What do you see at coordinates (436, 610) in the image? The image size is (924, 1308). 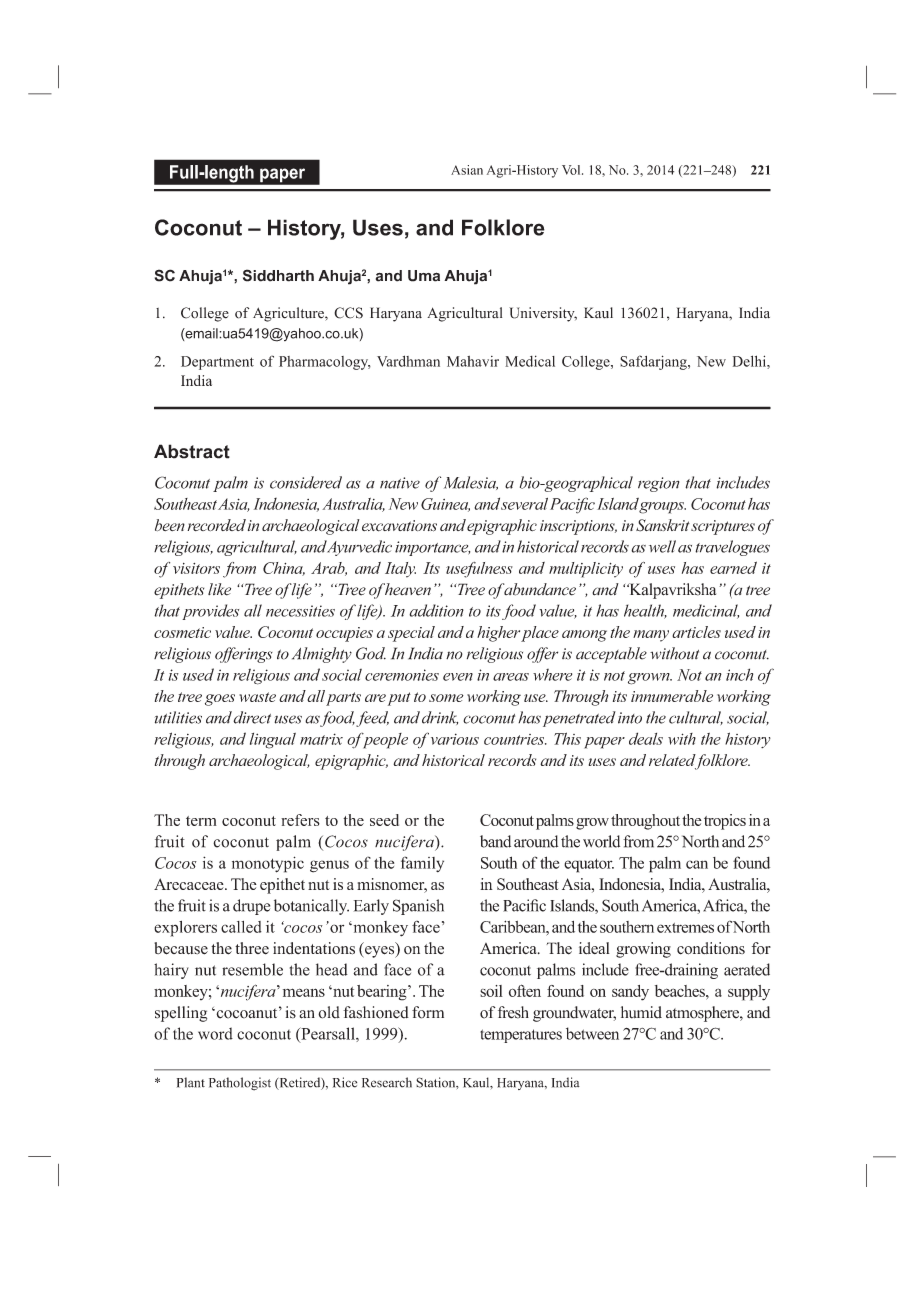 I see `addition` at bounding box center [436, 610].
